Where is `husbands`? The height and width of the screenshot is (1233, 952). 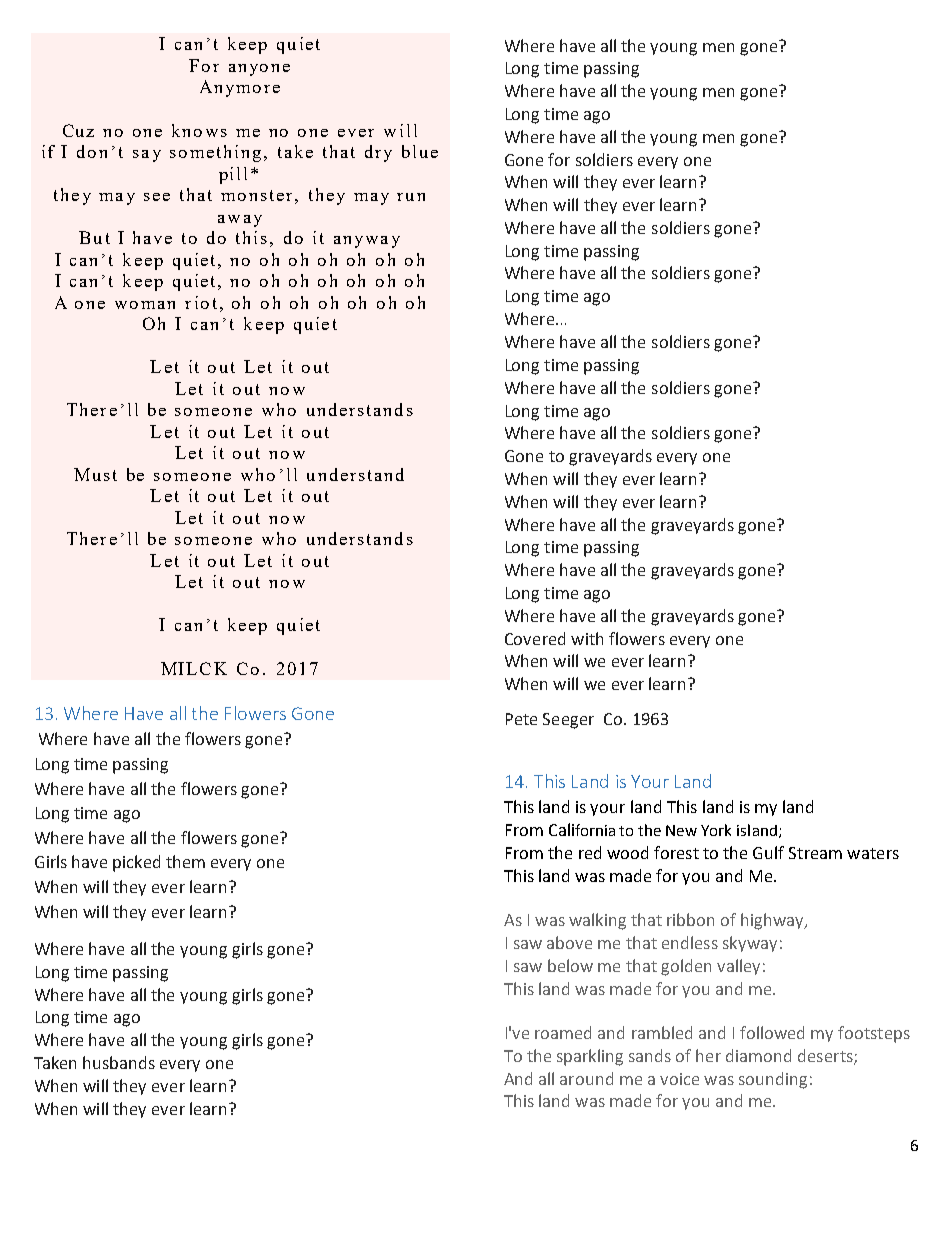
husbands is located at coordinates (119, 1062).
